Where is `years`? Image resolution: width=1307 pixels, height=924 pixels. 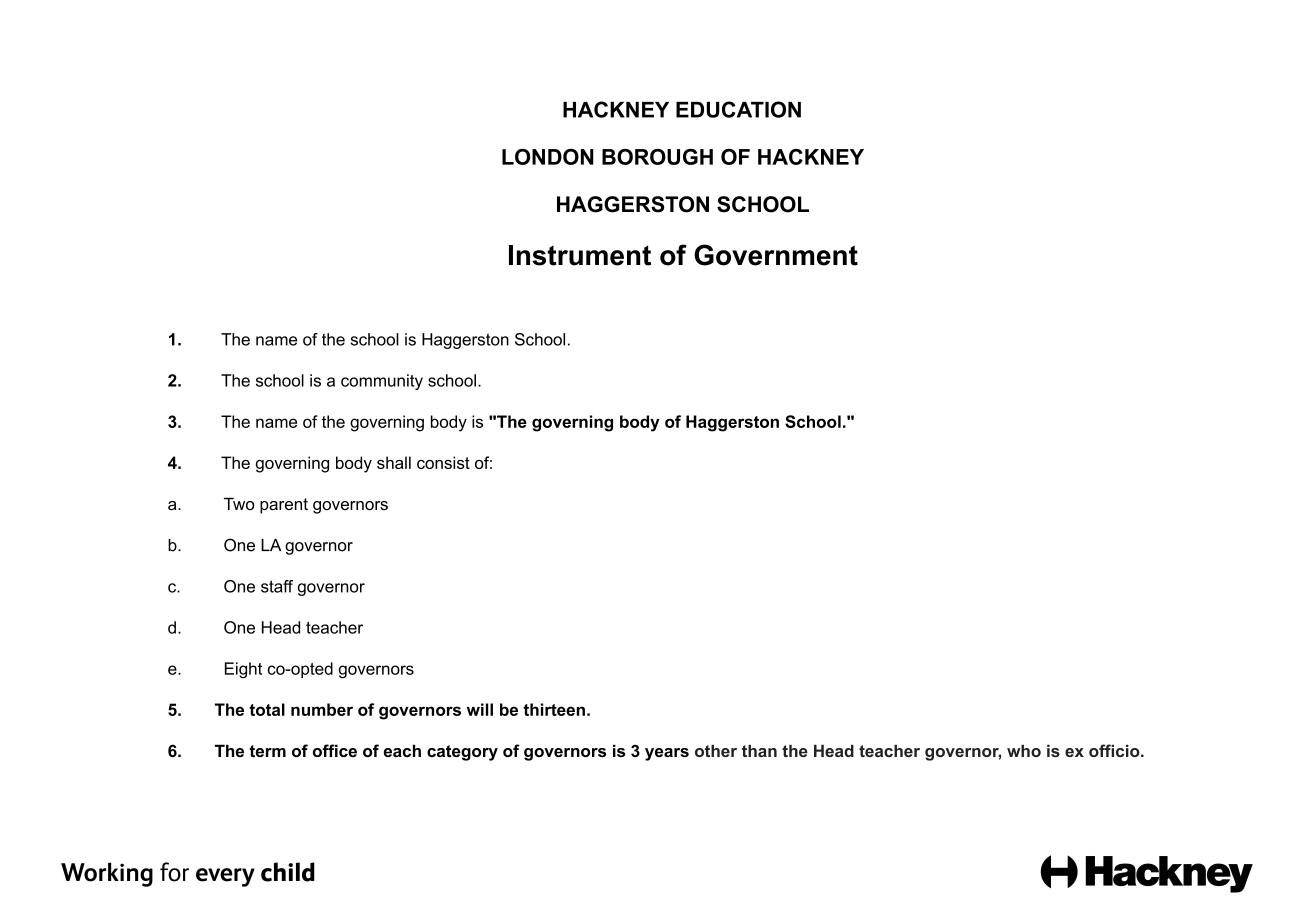
years is located at coordinates (667, 754).
